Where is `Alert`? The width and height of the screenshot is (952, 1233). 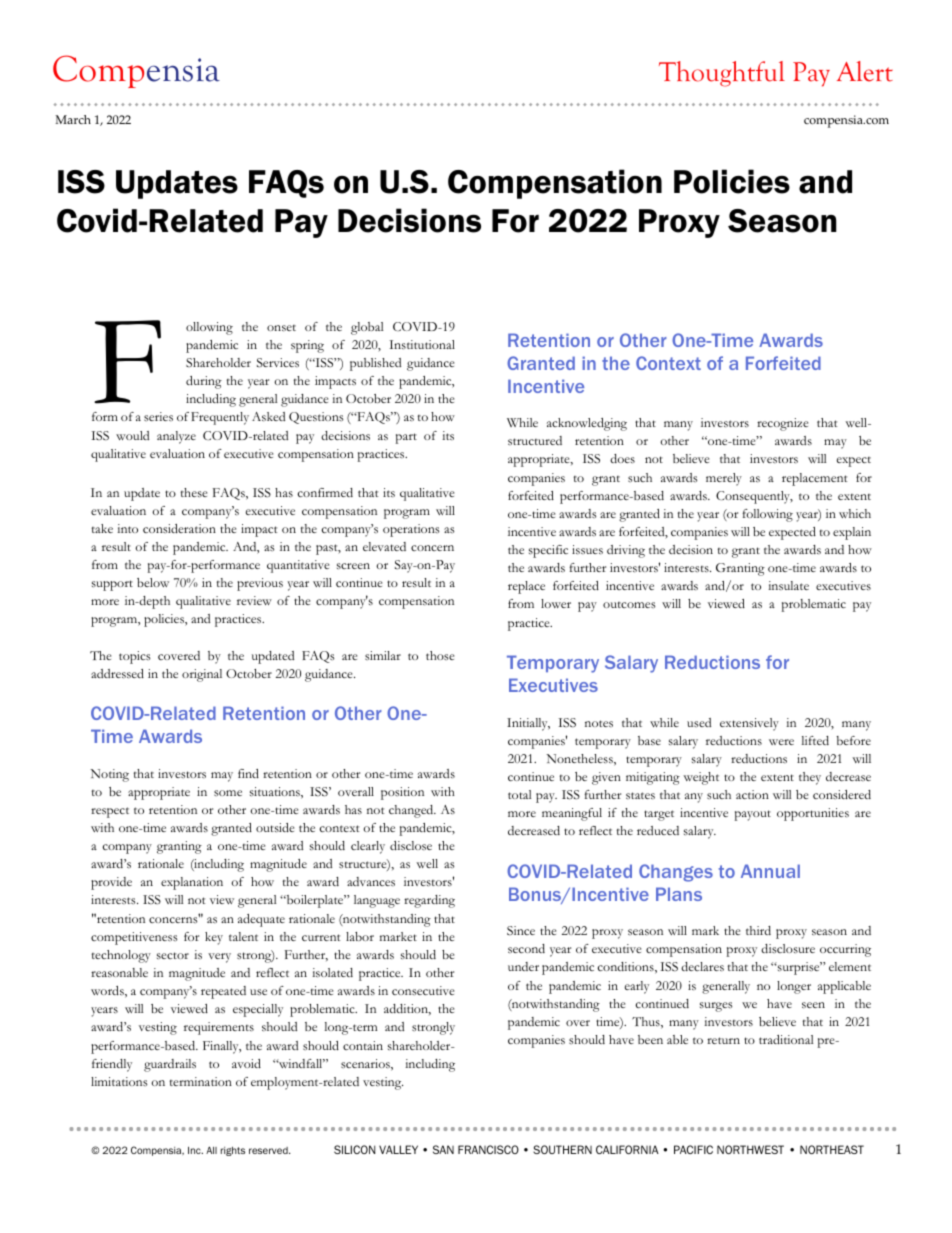
Alert is located at coordinates (865, 71).
